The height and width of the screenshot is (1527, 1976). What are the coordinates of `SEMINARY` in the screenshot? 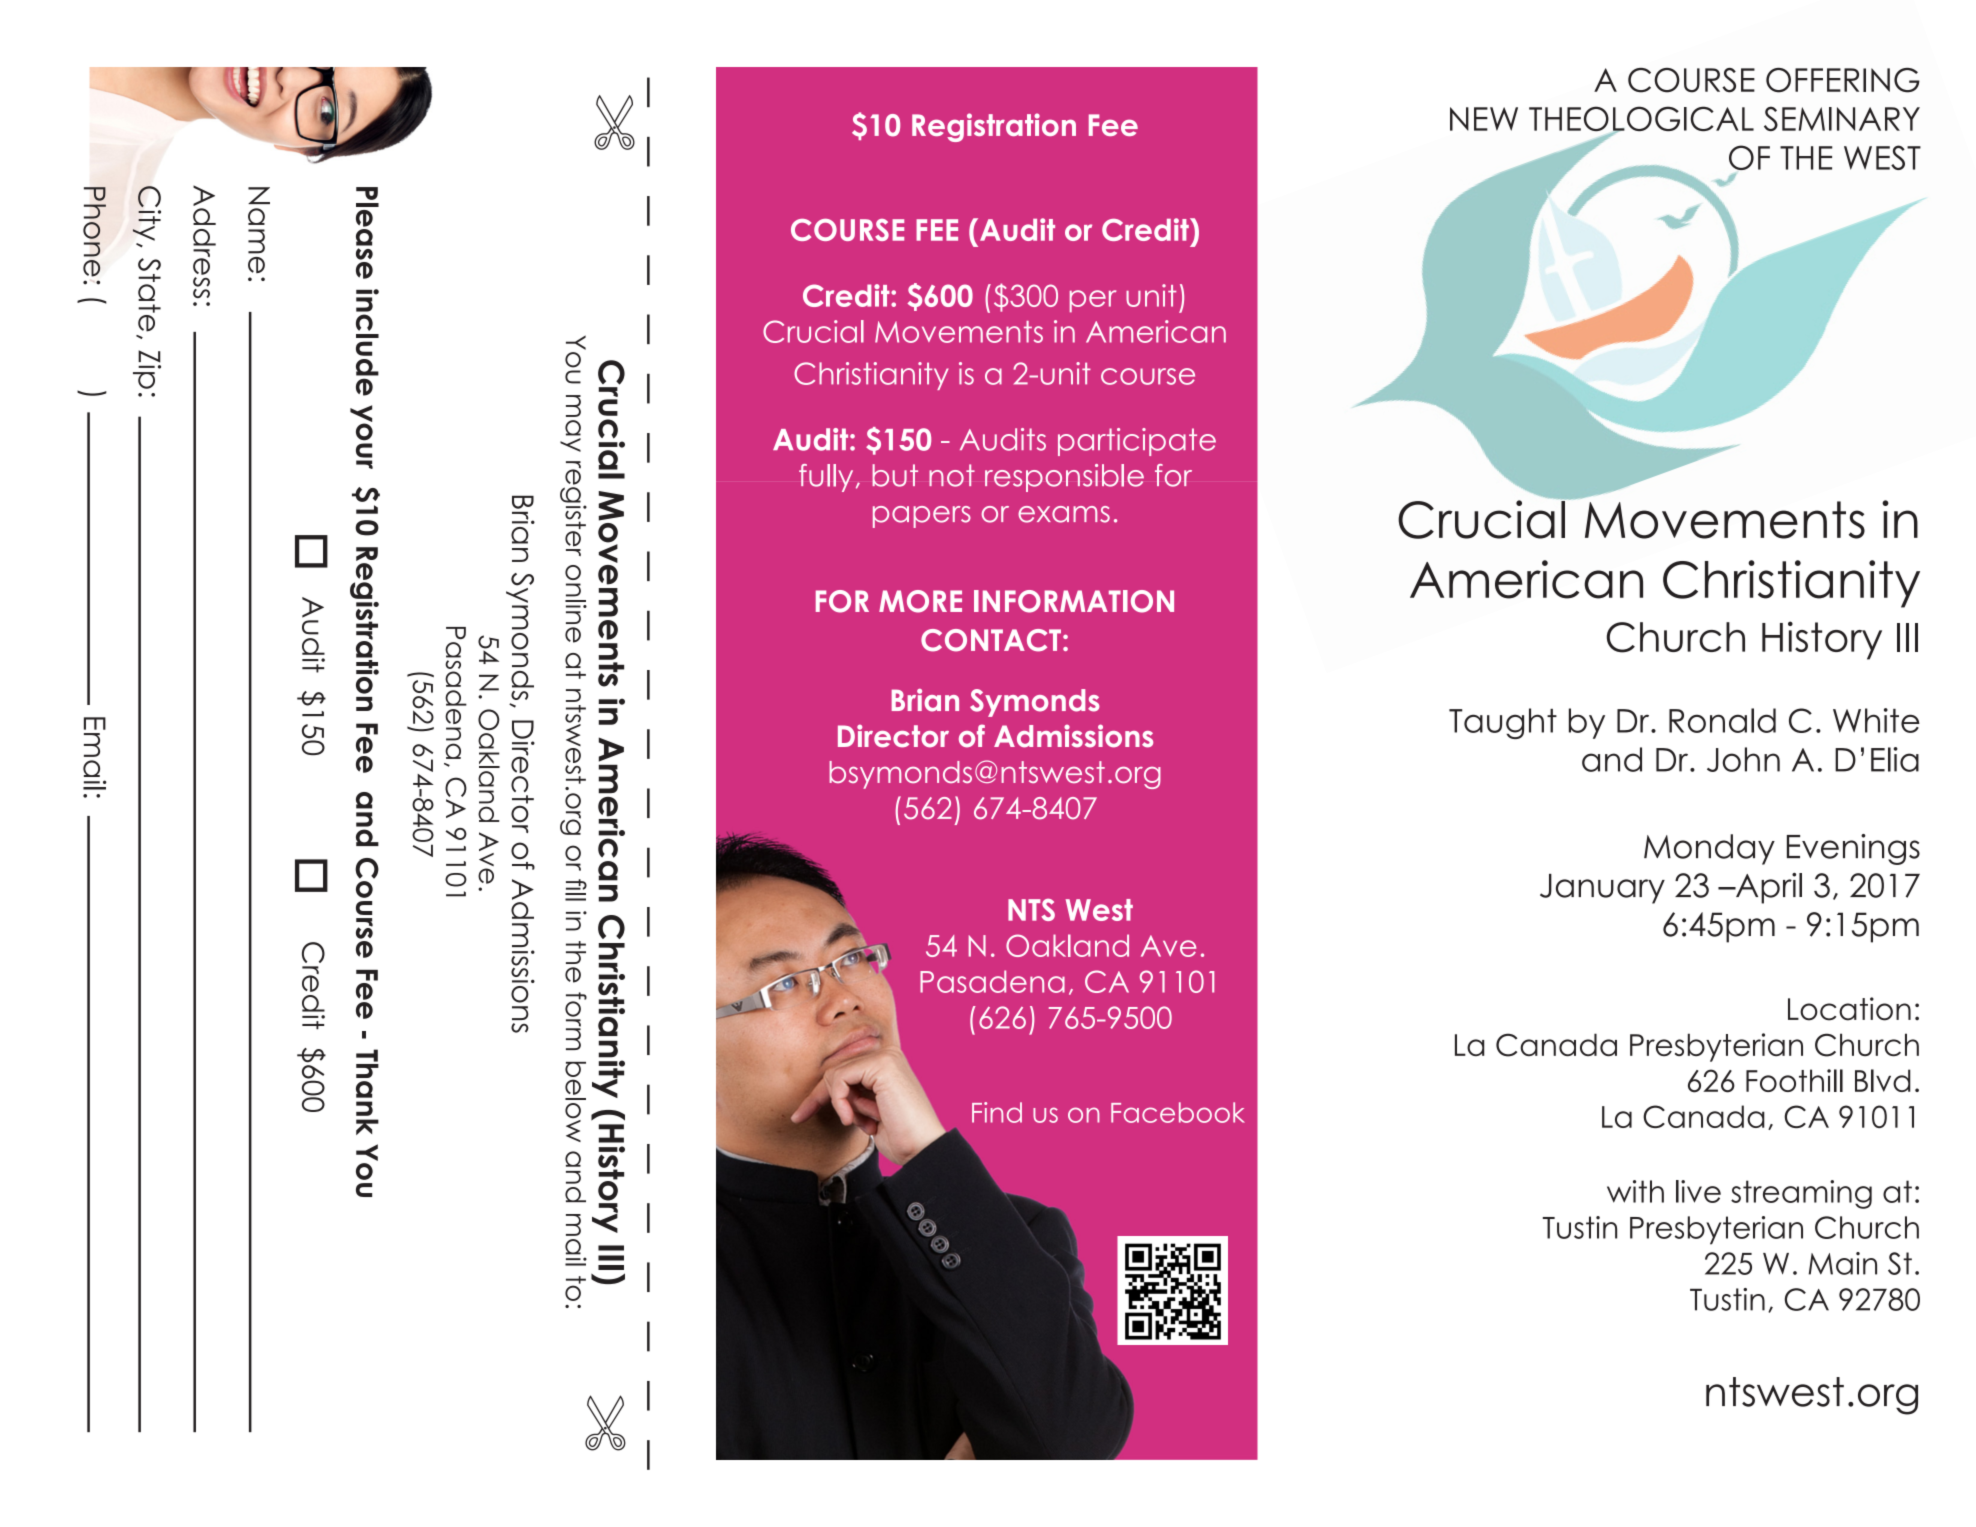 It's located at (1842, 118).
